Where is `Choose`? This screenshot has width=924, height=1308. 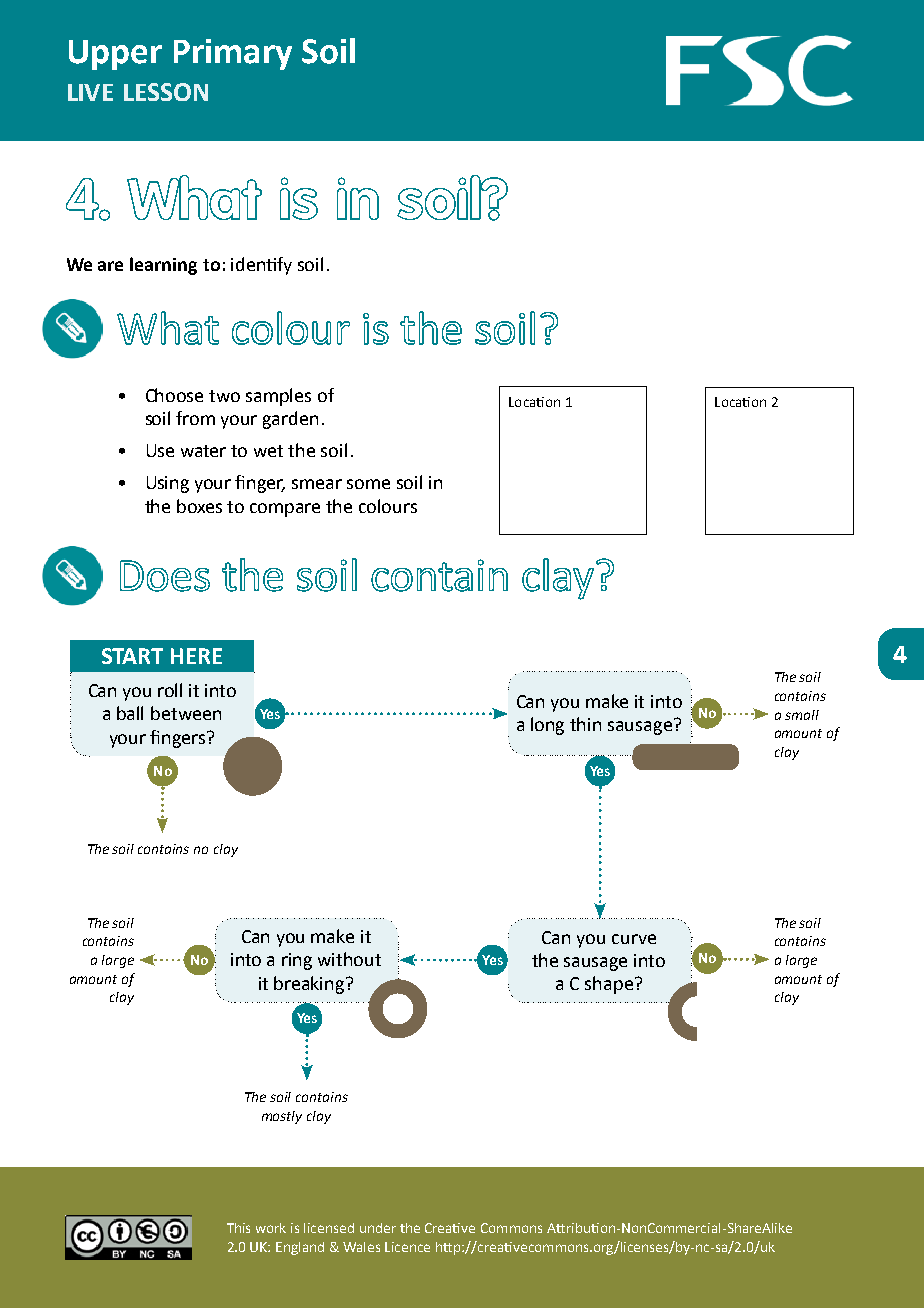
Choose is located at coordinates (174, 395).
